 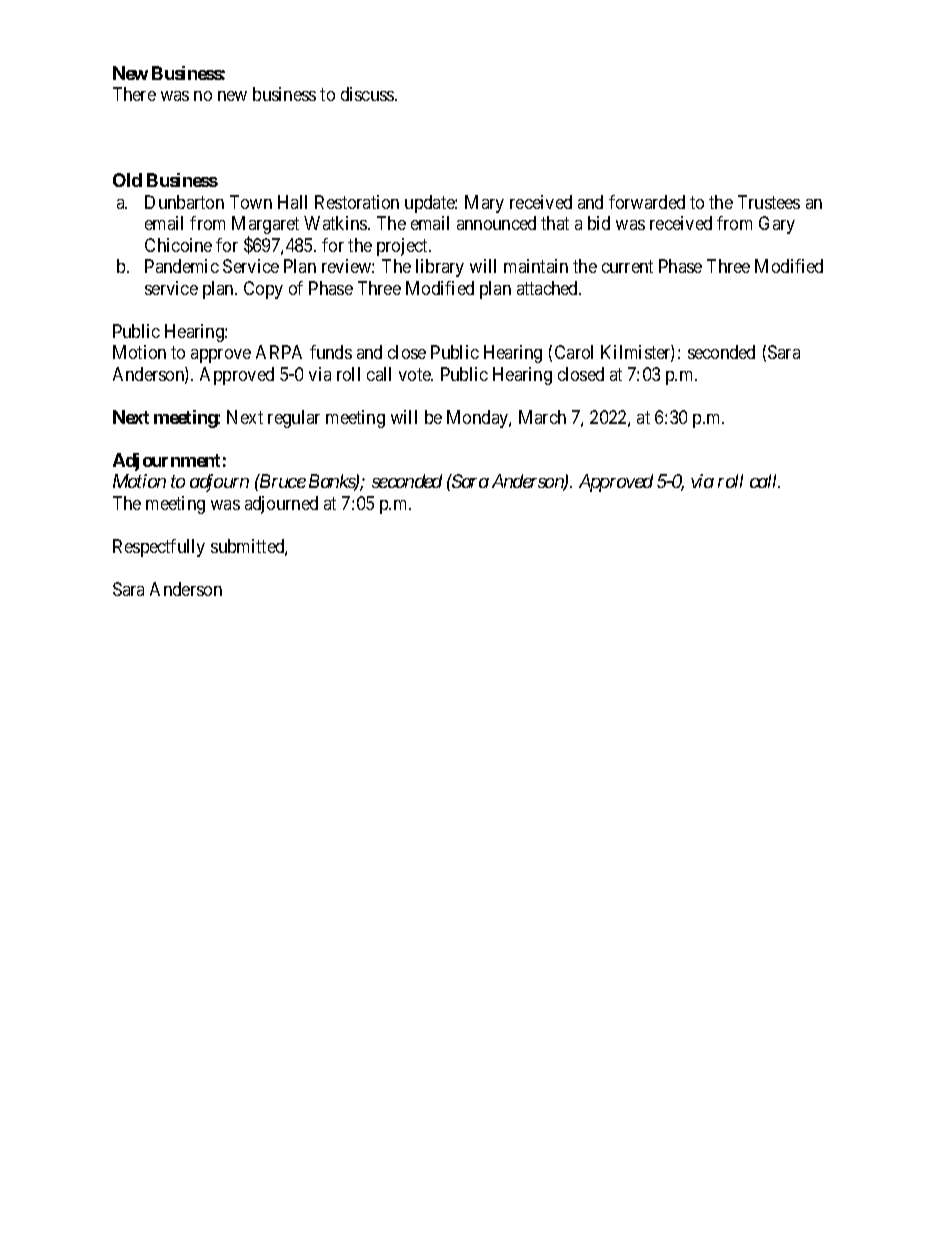 I want to click on There, so click(x=134, y=94).
